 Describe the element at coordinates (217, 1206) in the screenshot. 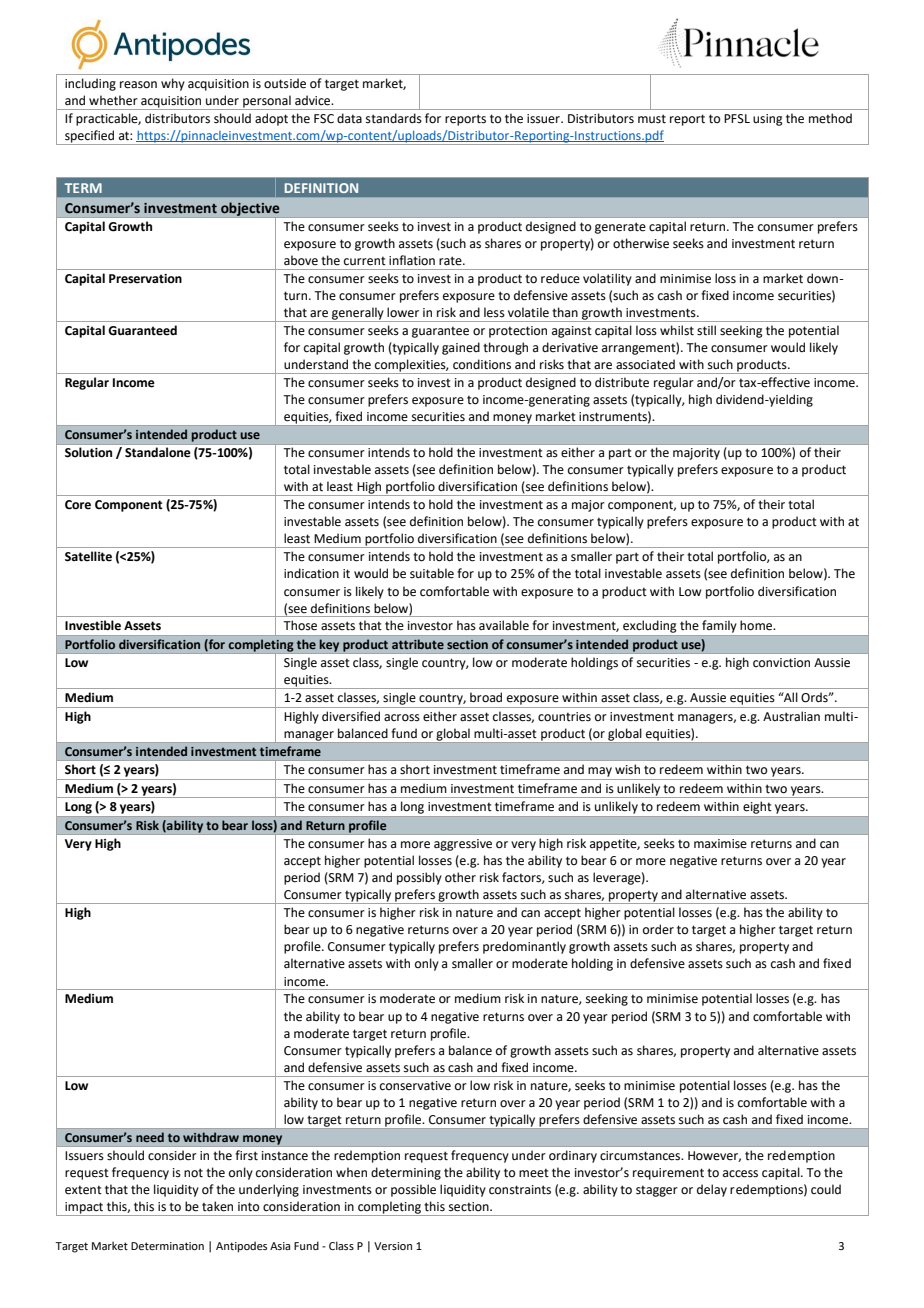

I see `taken` at that location.
